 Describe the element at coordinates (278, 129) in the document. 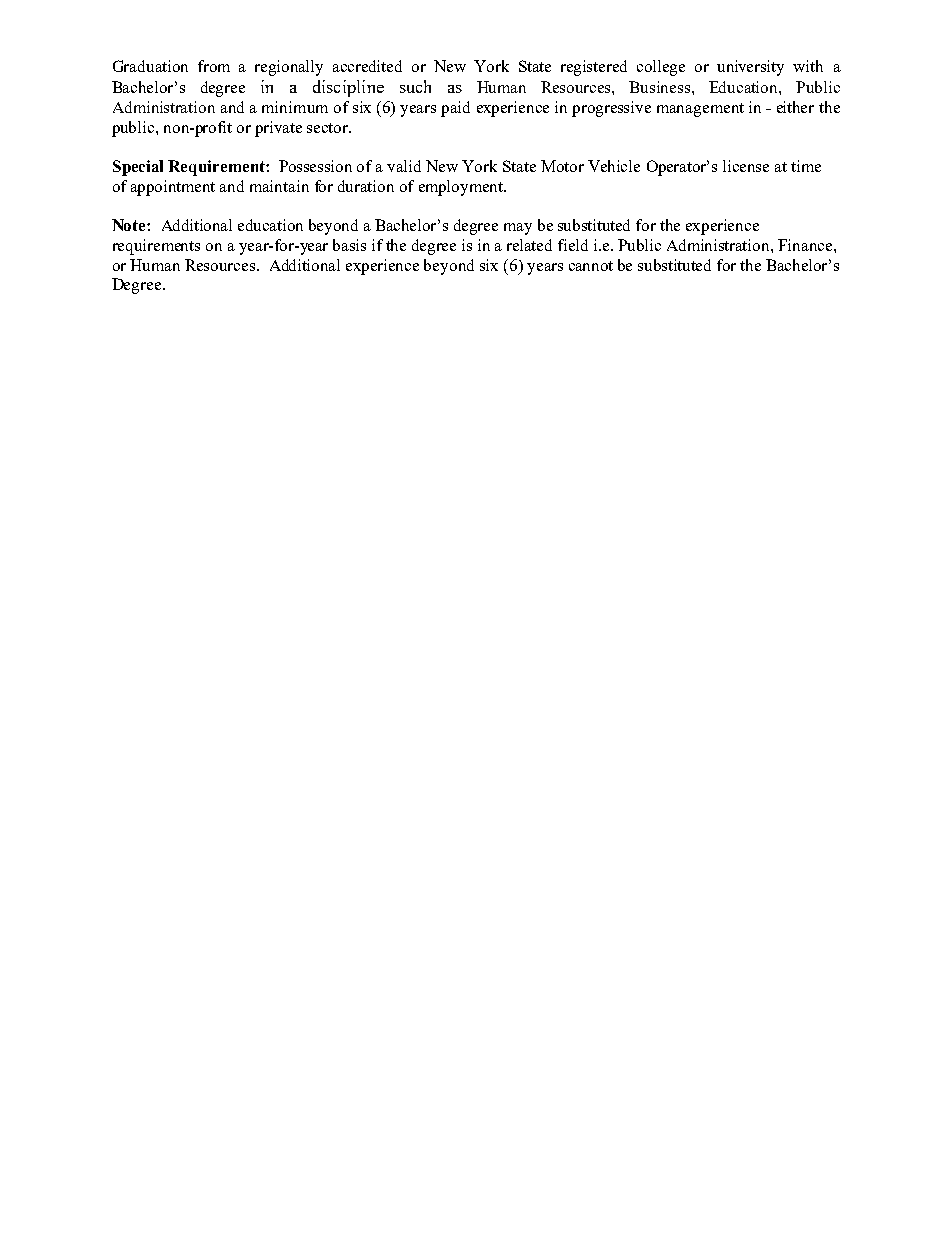

I see `private` at that location.
